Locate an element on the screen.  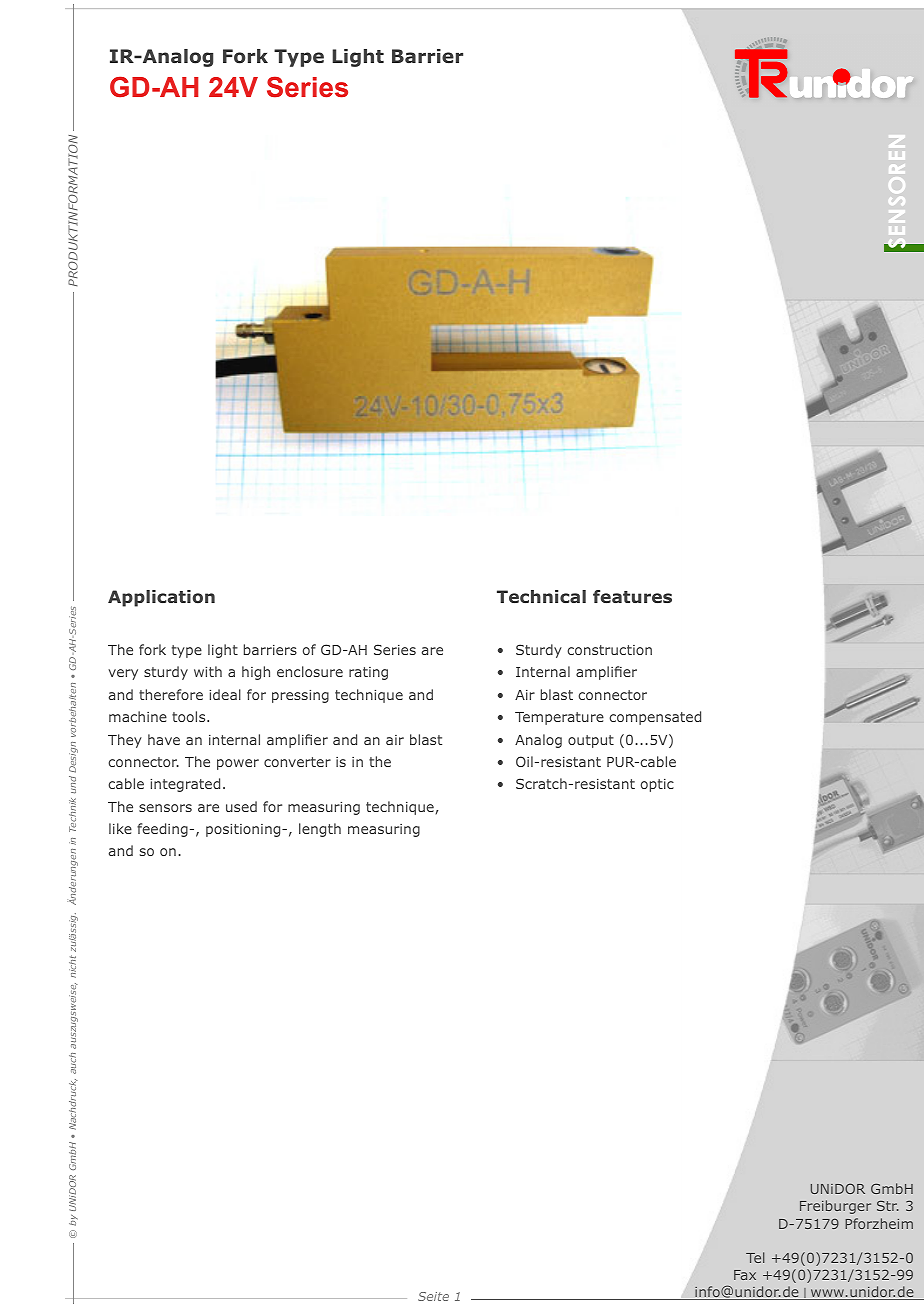
length is located at coordinates (320, 830).
